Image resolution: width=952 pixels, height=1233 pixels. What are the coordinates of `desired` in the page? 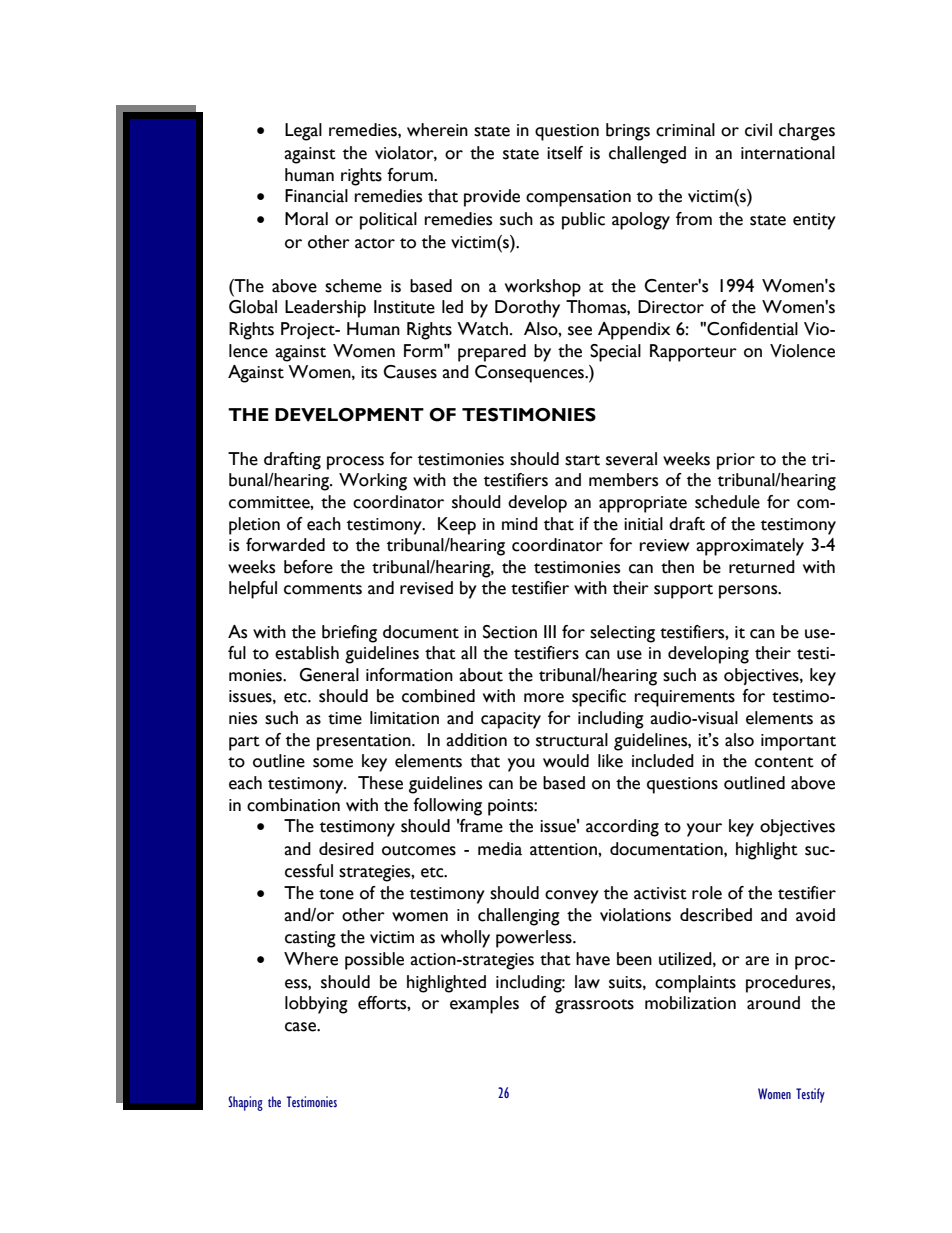 It's located at (346, 849).
